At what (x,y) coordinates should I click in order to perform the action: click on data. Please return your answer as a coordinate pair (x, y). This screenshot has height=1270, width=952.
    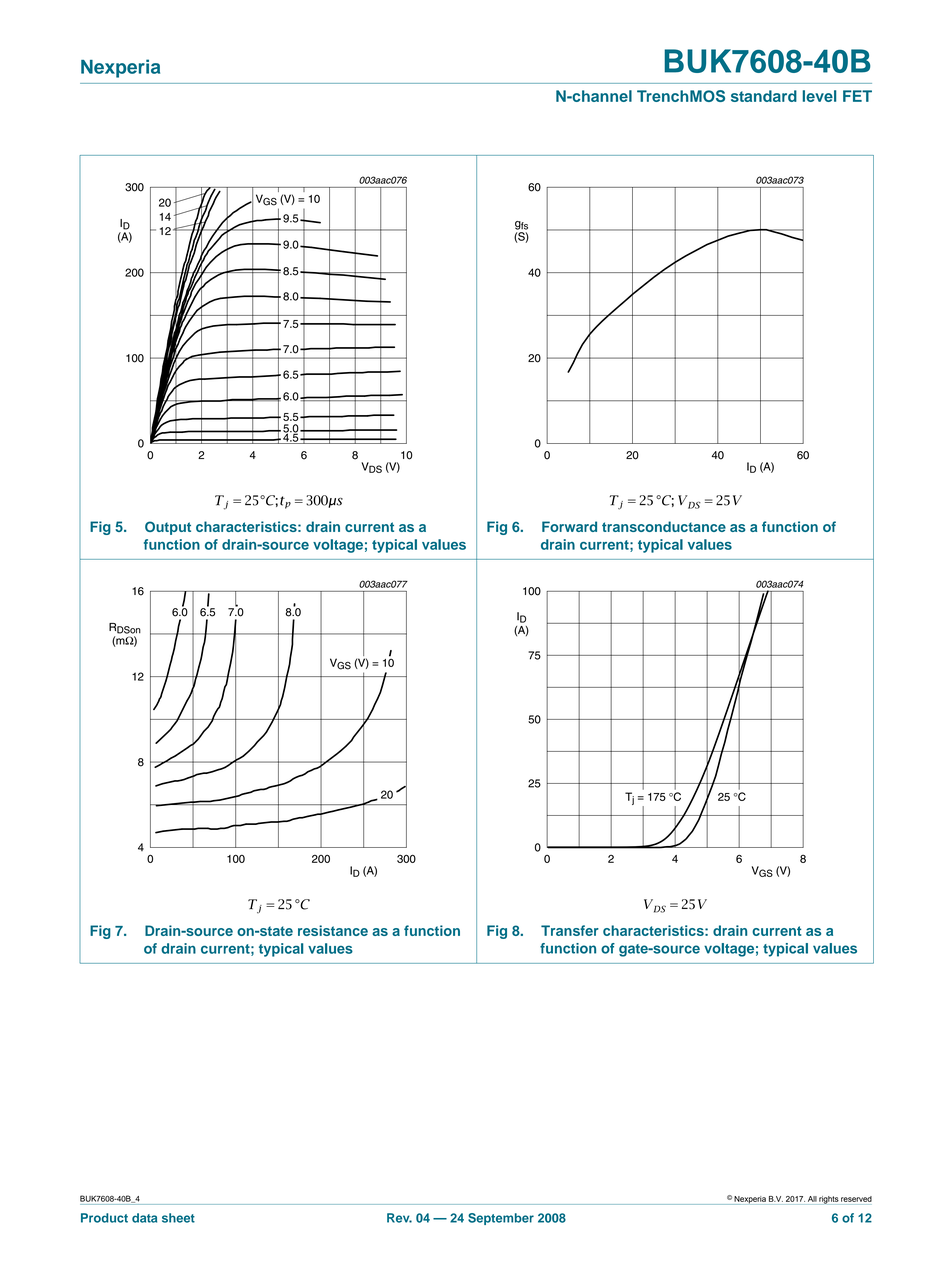
    Looking at the image, I should click on (144, 1218).
